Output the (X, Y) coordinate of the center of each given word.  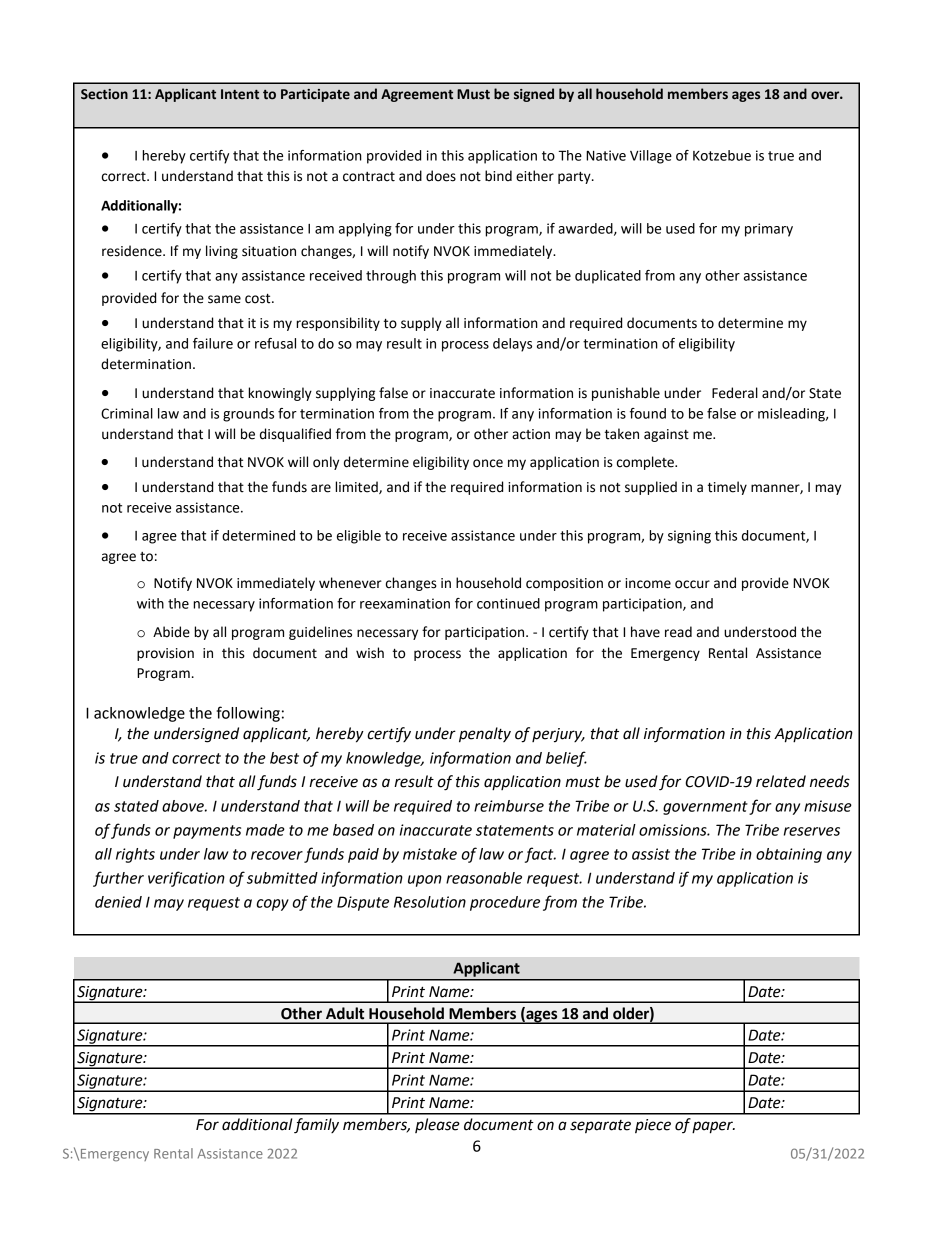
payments (207, 832)
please (437, 1125)
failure (213, 343)
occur (692, 584)
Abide (171, 632)
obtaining (789, 855)
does (441, 176)
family (316, 1126)
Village (651, 157)
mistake (430, 854)
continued (508, 603)
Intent (240, 94)
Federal (735, 393)
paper (713, 1127)
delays (512, 345)
